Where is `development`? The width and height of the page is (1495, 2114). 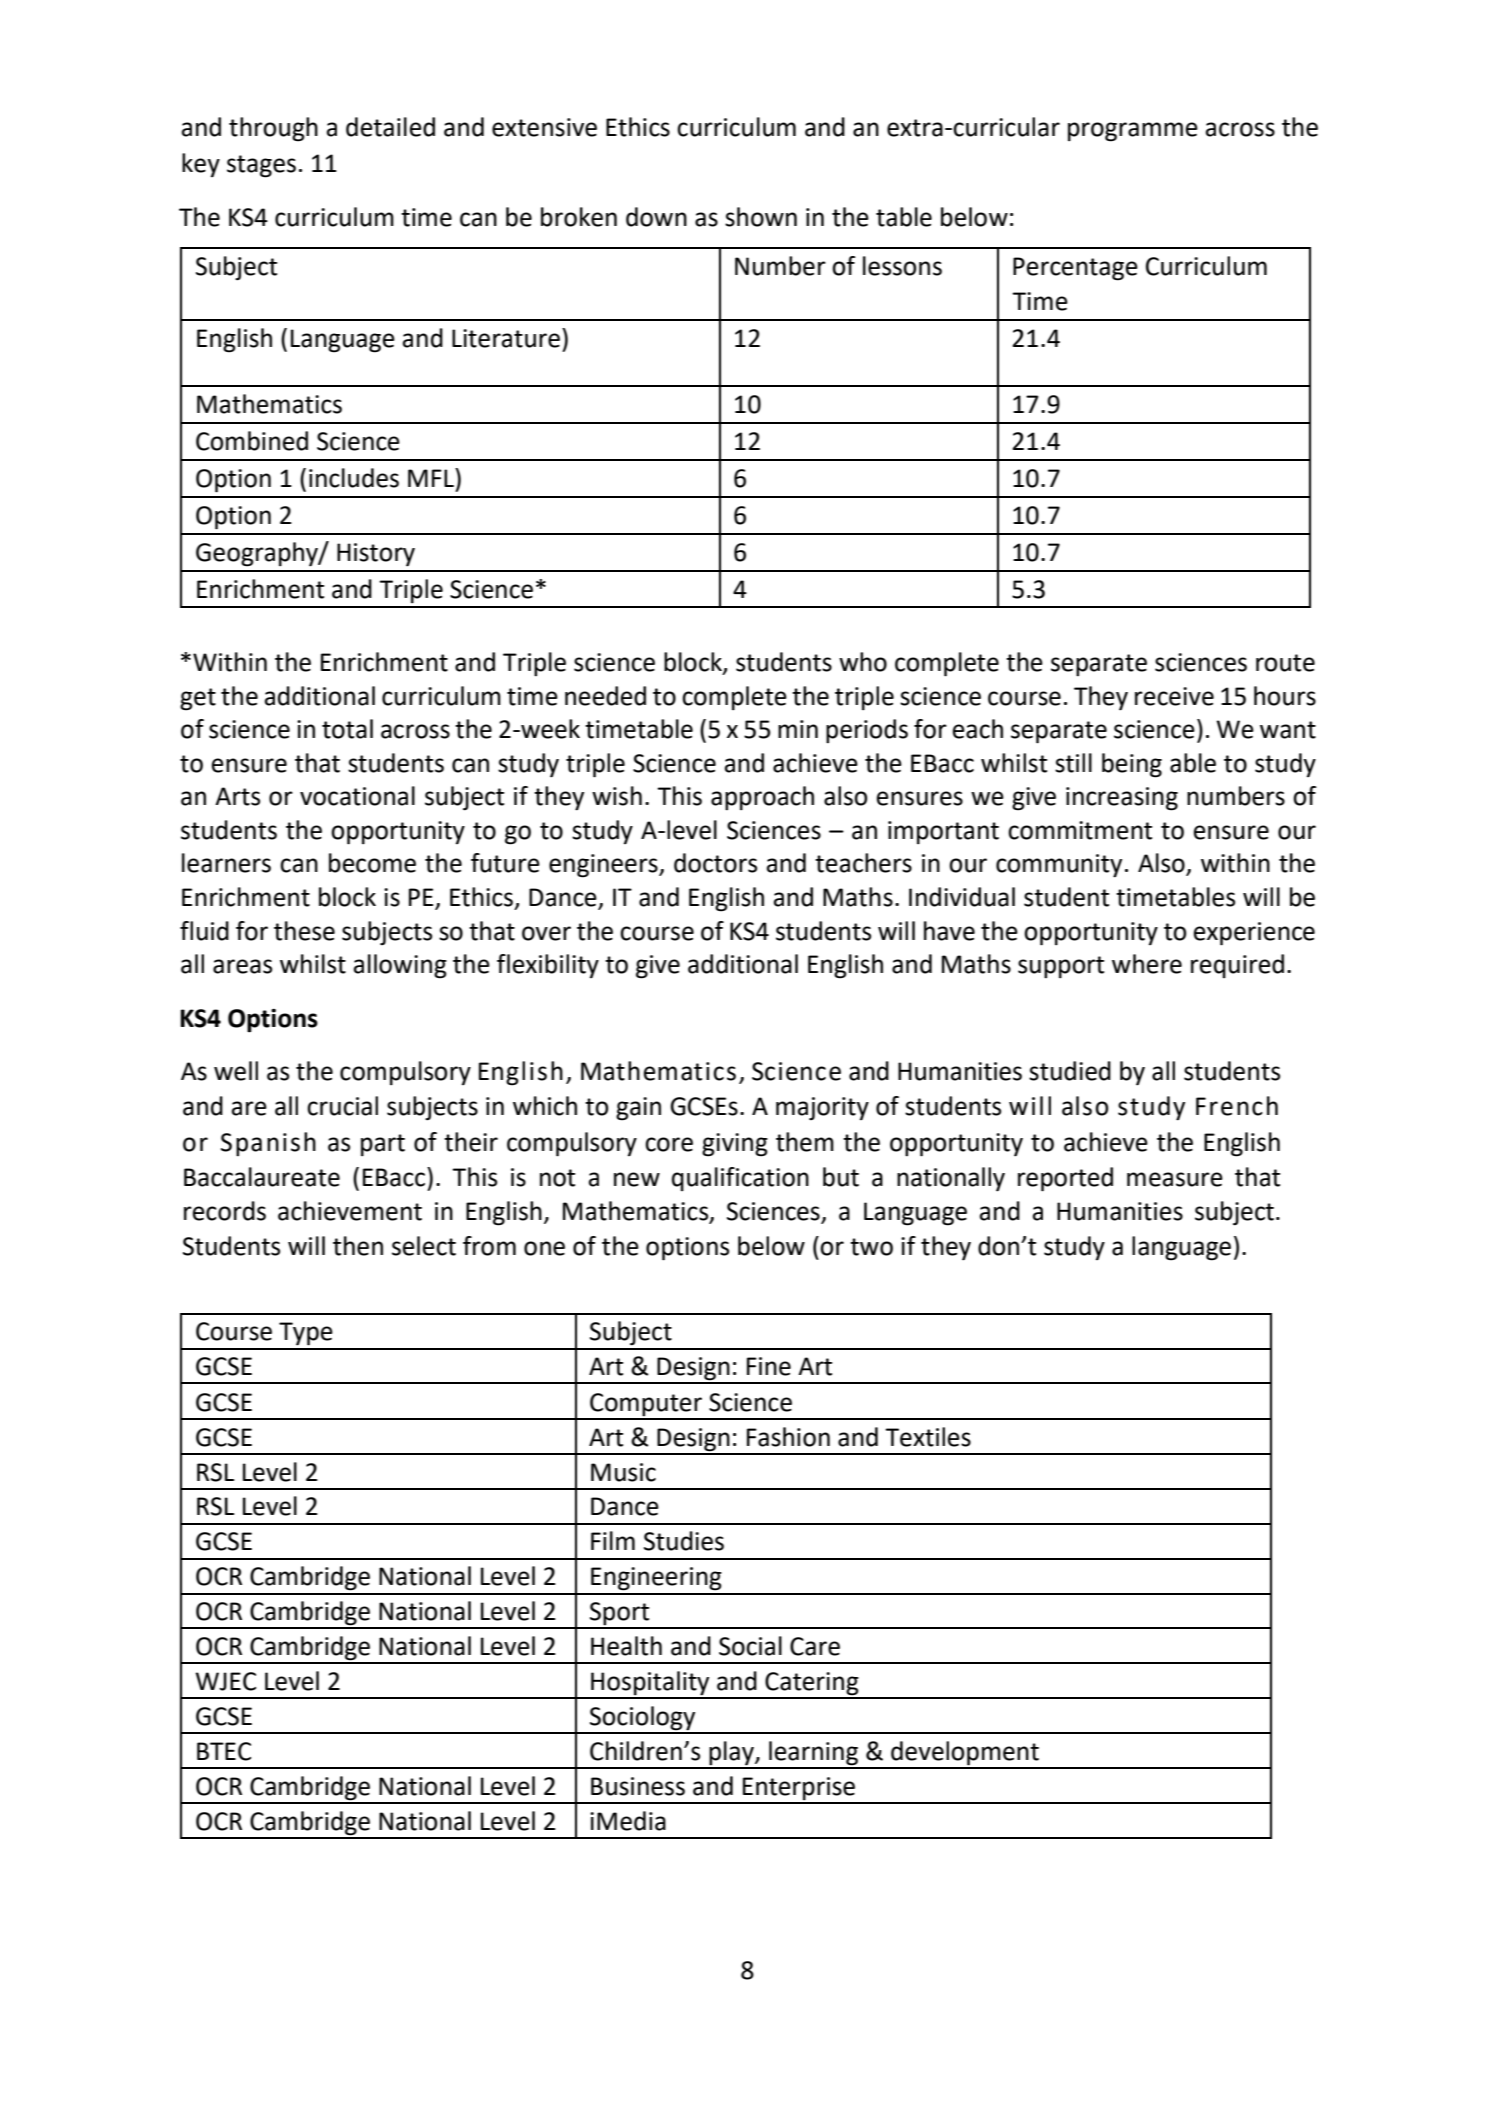
development is located at coordinates (965, 1754).
